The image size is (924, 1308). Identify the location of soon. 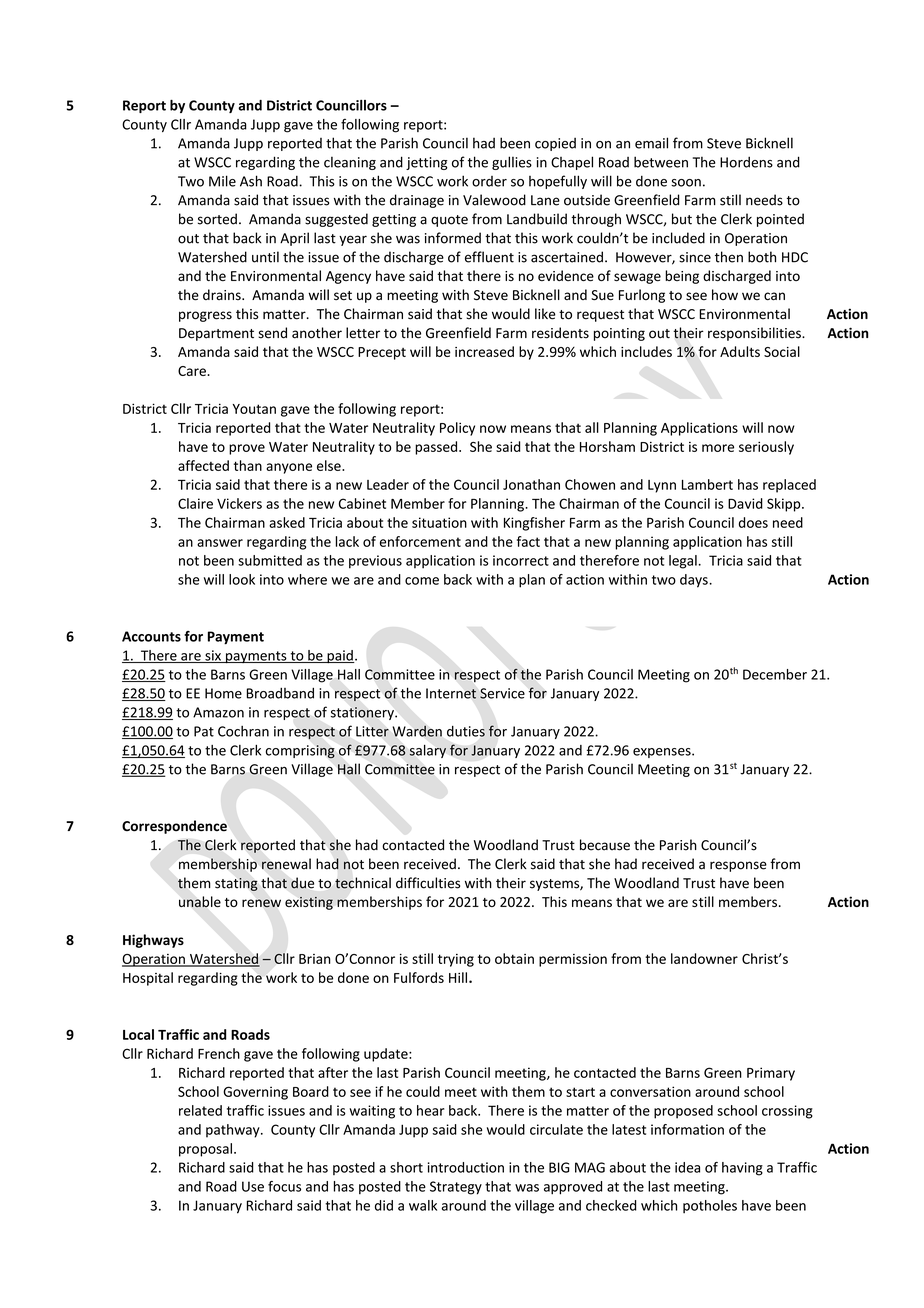
(686, 183).
